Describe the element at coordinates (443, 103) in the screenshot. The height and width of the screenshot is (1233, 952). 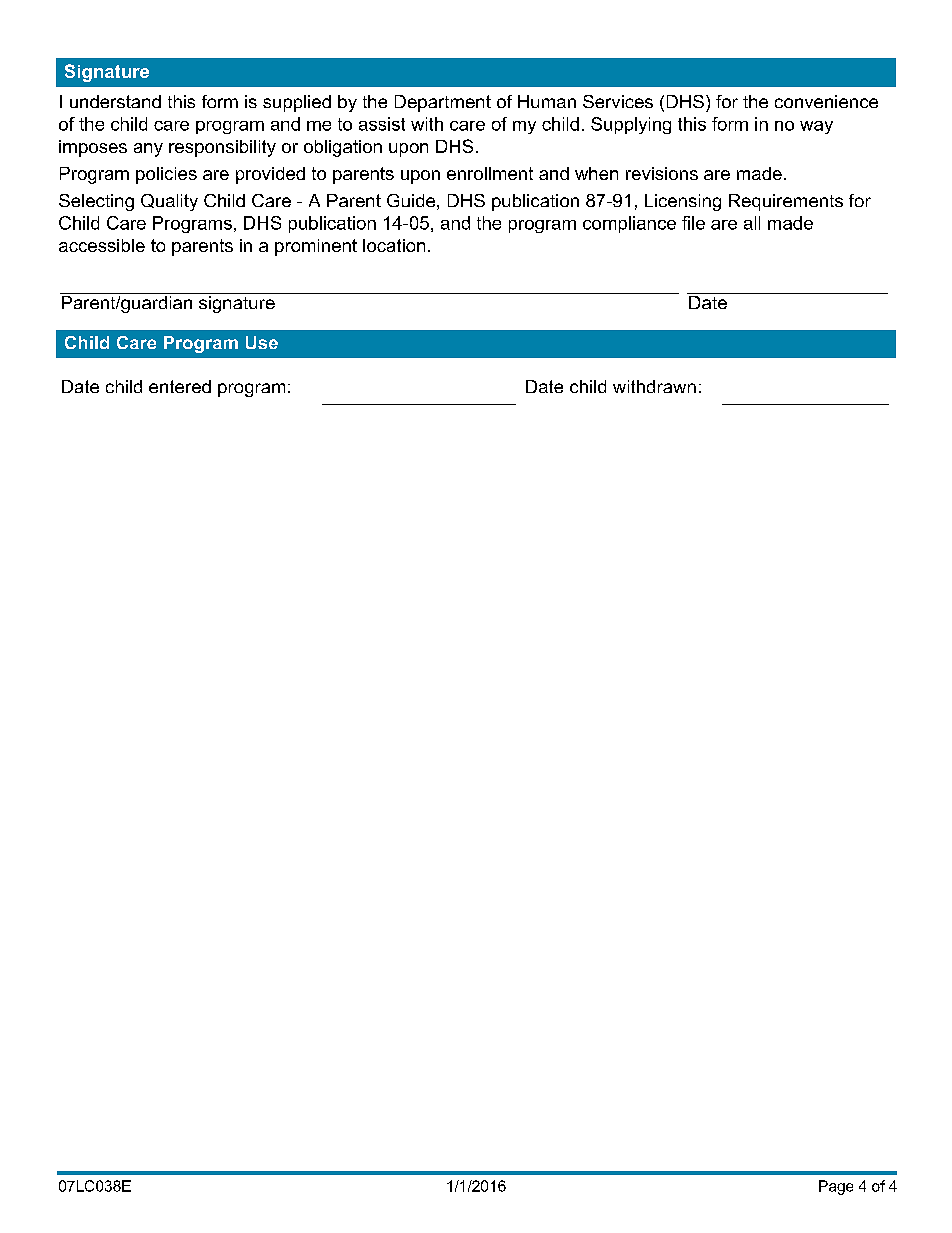
I see `Department` at that location.
